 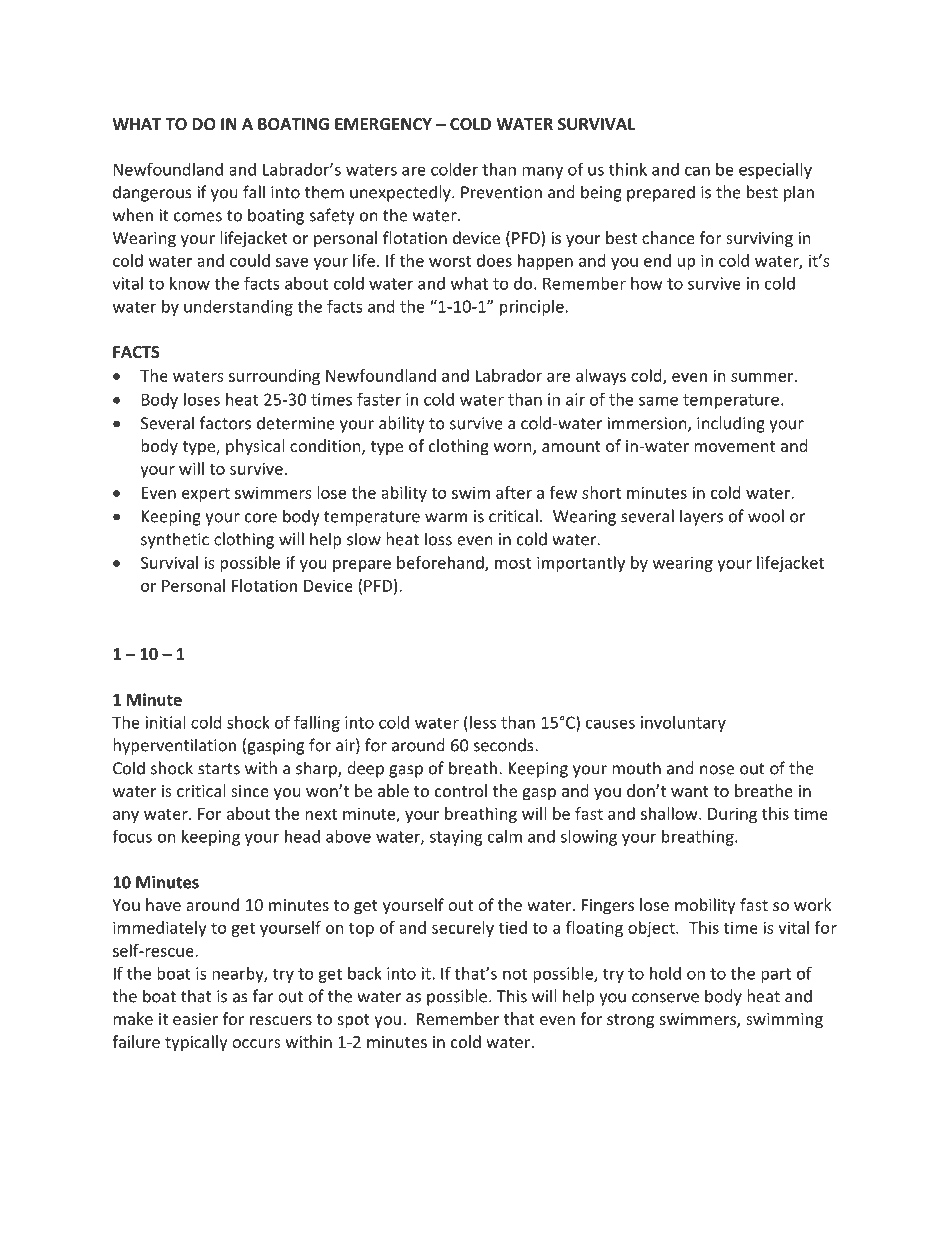 I want to click on beforehand, so click(x=441, y=563).
